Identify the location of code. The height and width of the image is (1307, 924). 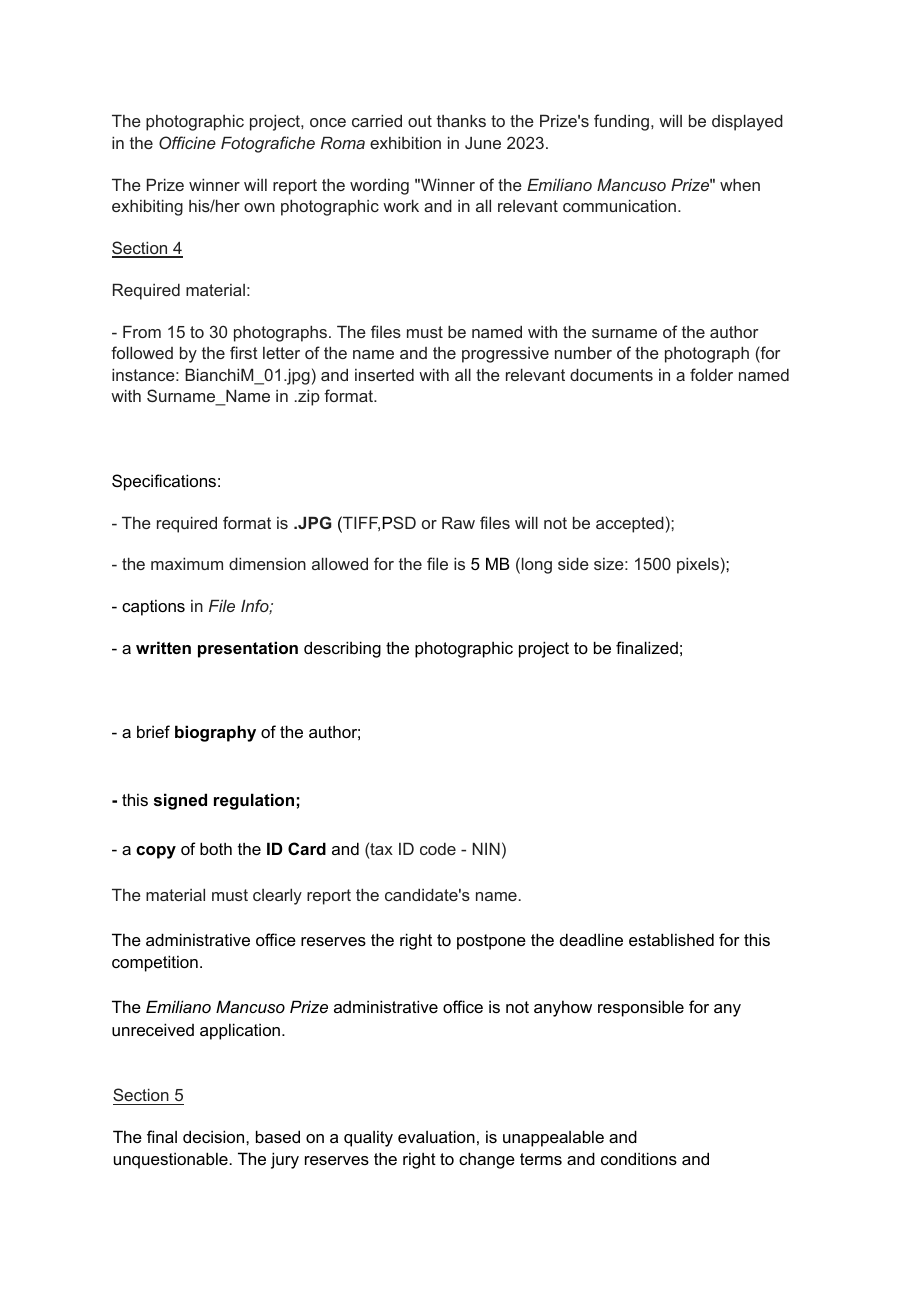
(438, 848).
